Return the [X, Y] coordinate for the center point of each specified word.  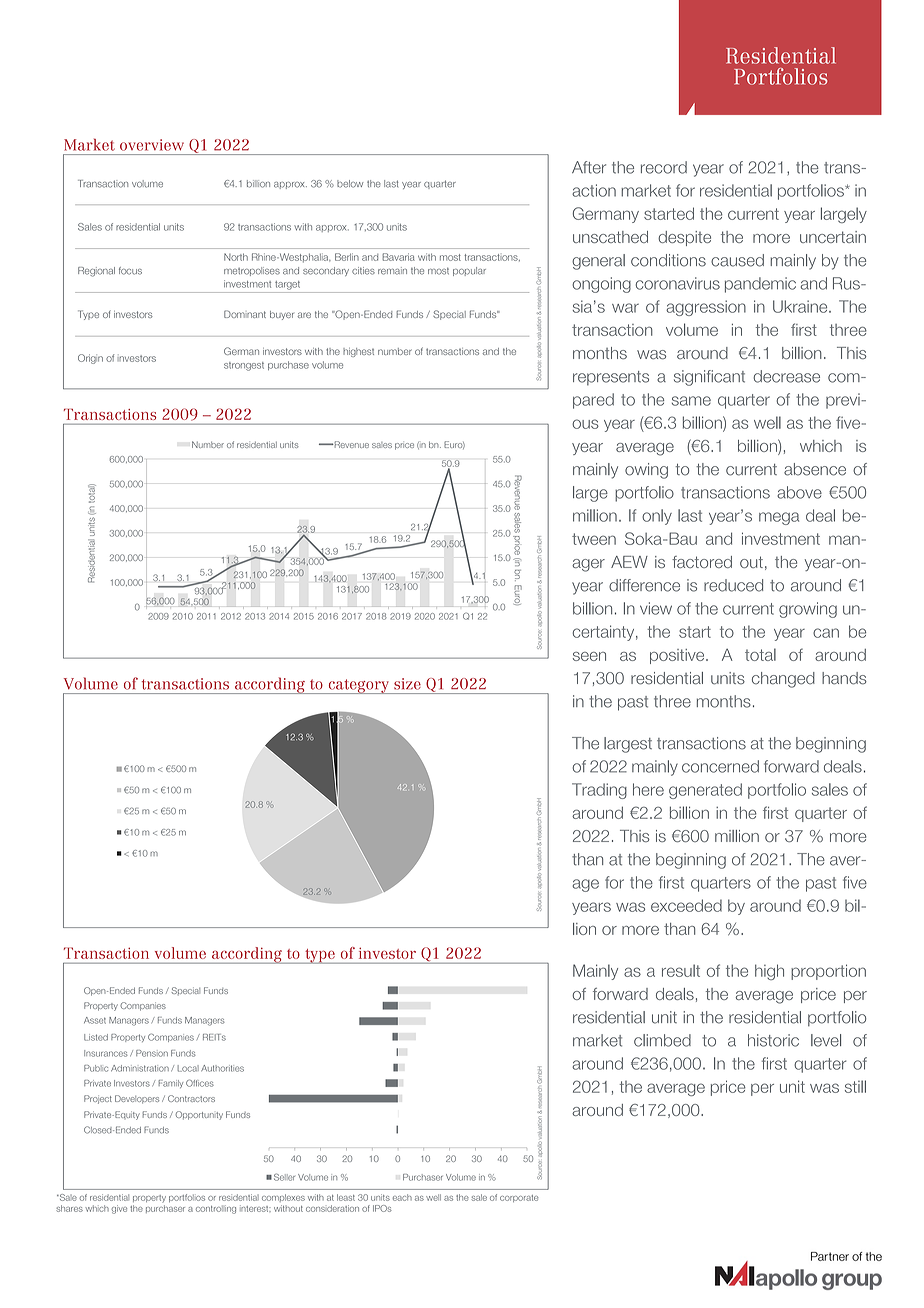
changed [783, 680]
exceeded [686, 905]
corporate [519, 1198]
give [119, 1209]
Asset [95, 1020]
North [236, 257]
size [407, 684]
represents [611, 378]
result [681, 970]
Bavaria [398, 257]
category [358, 686]
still [855, 1086]
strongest [244, 366]
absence [815, 469]
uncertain [833, 237]
